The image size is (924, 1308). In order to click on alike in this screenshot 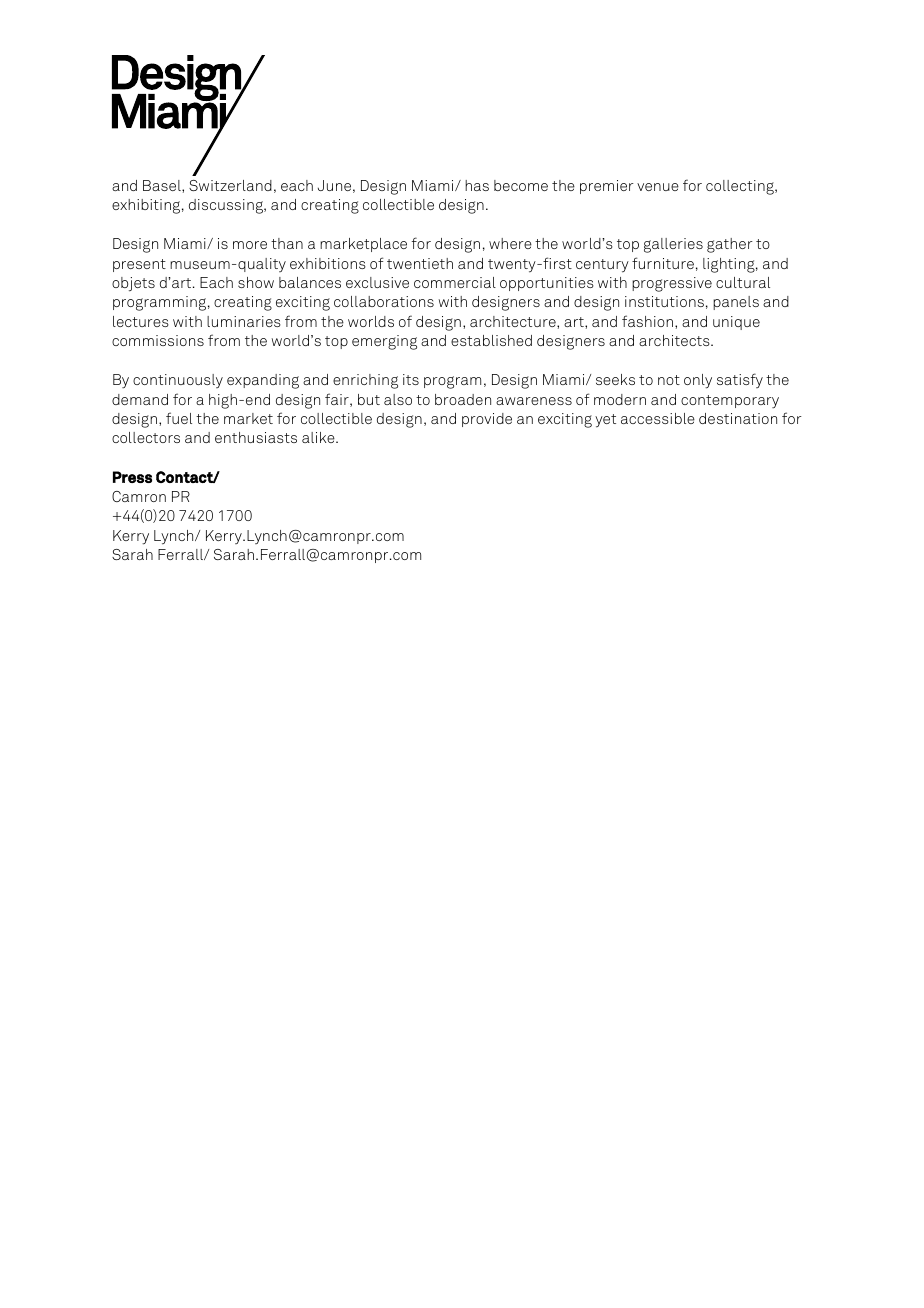, I will do `click(319, 437)`.
